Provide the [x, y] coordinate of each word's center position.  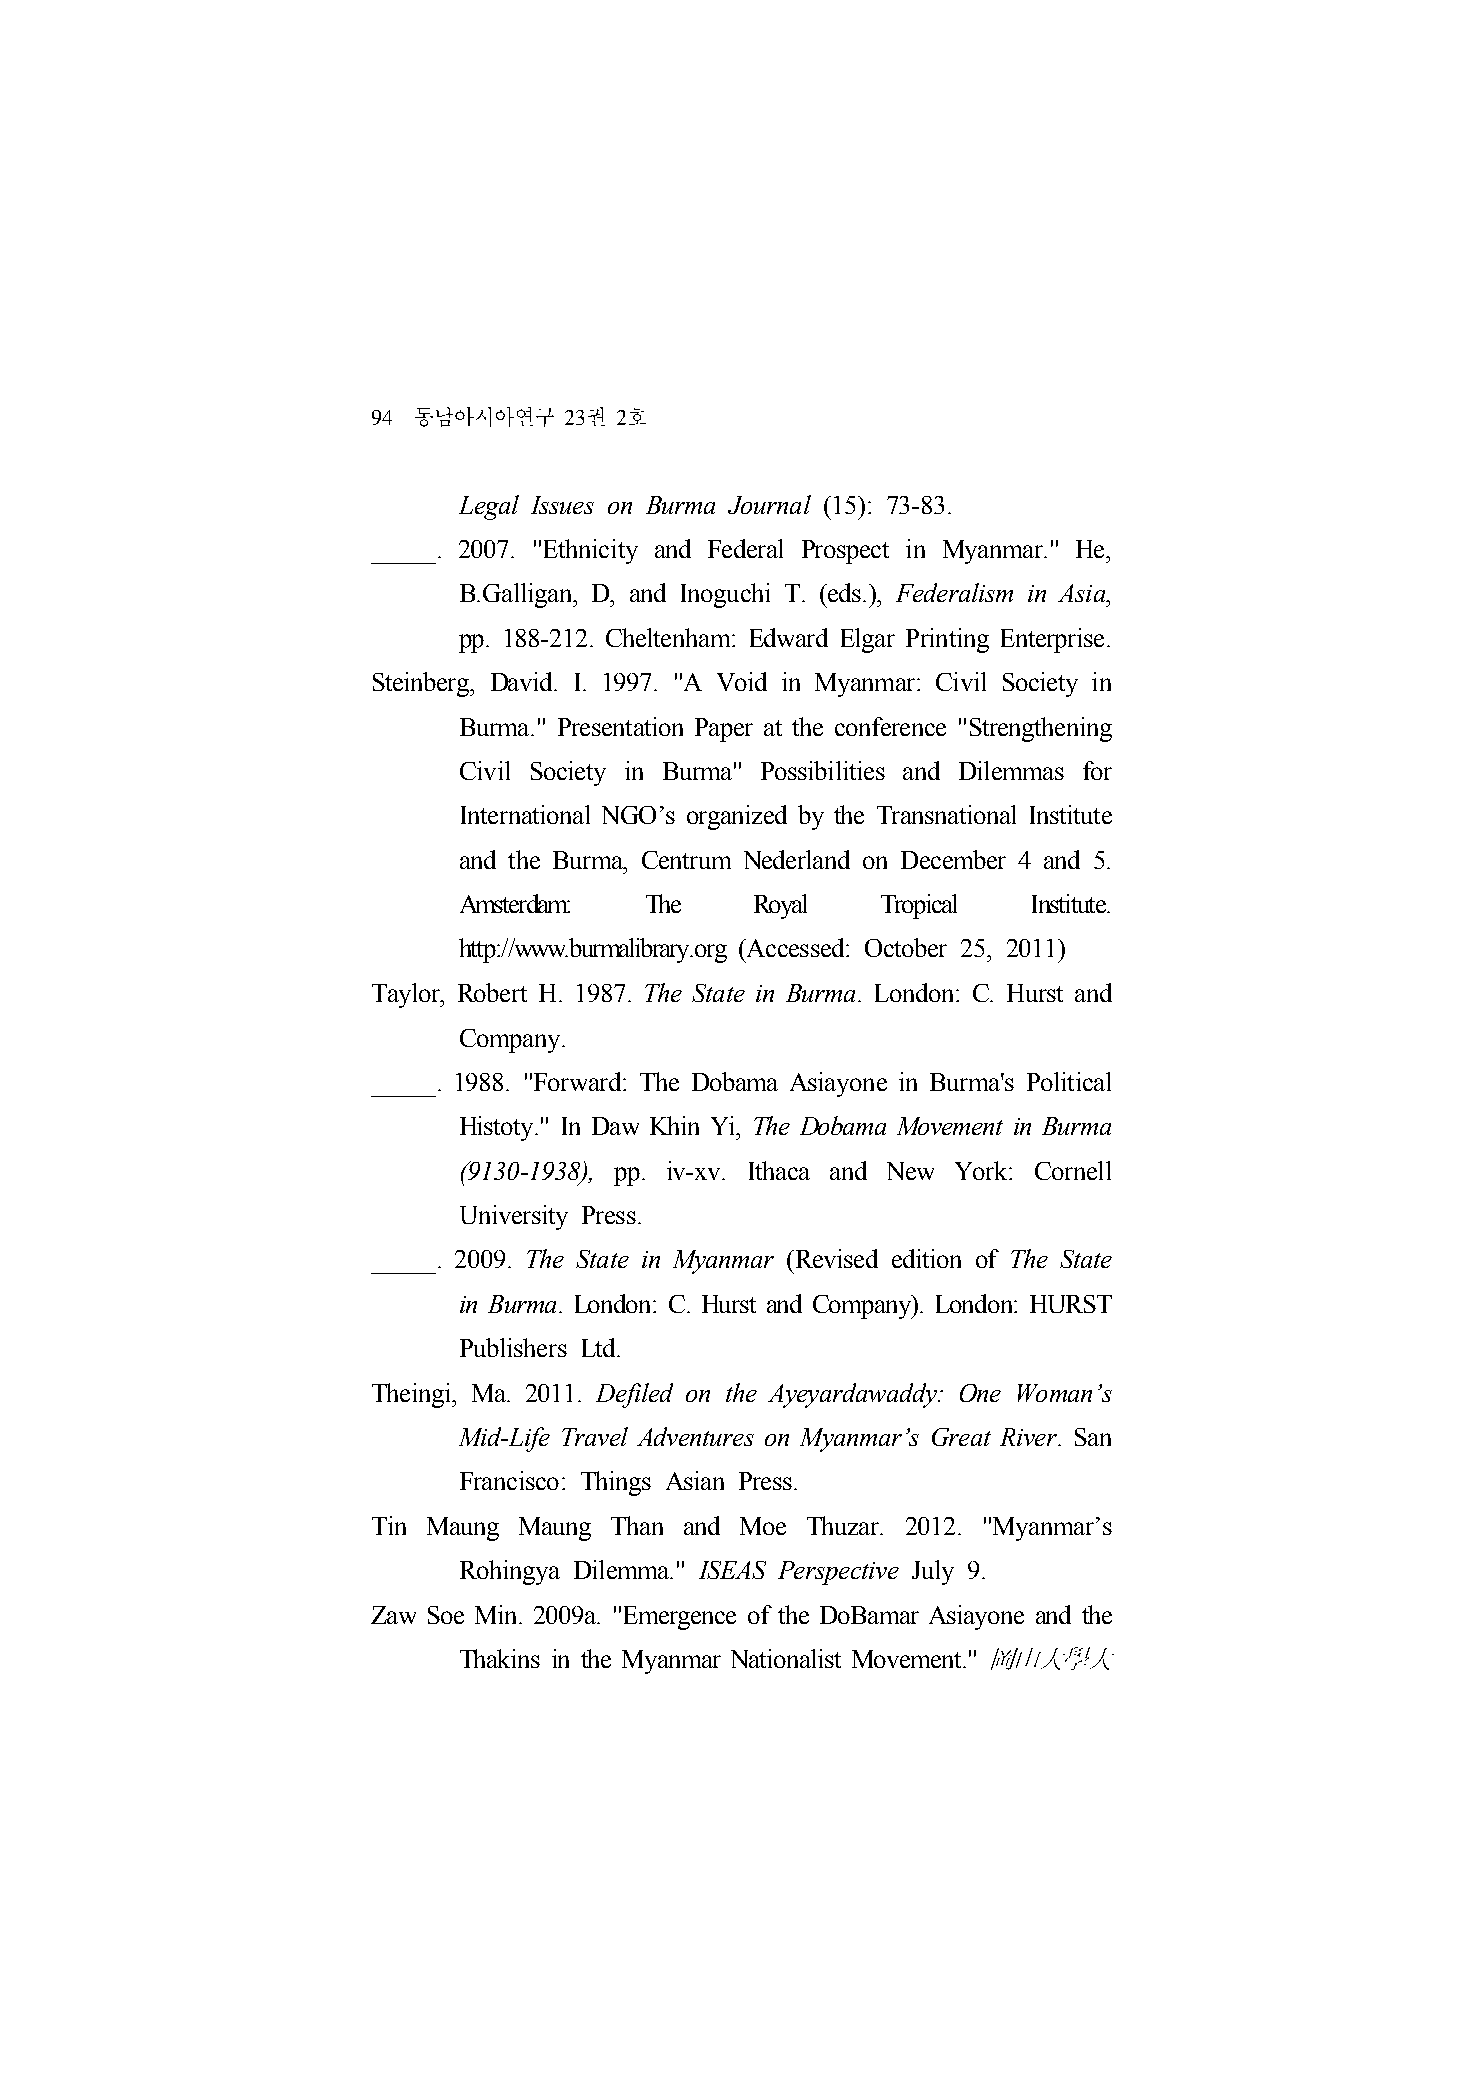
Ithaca [779, 1170]
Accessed [795, 947]
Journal [769, 504]
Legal [489, 507]
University [514, 1217]
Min [497, 1614]
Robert [492, 992]
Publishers [513, 1347]
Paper [724, 730]
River [1030, 1437]
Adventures [695, 1436]
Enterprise [1052, 640]
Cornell [1073, 1170]
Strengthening [1041, 729]
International [525, 814]
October [906, 947]
